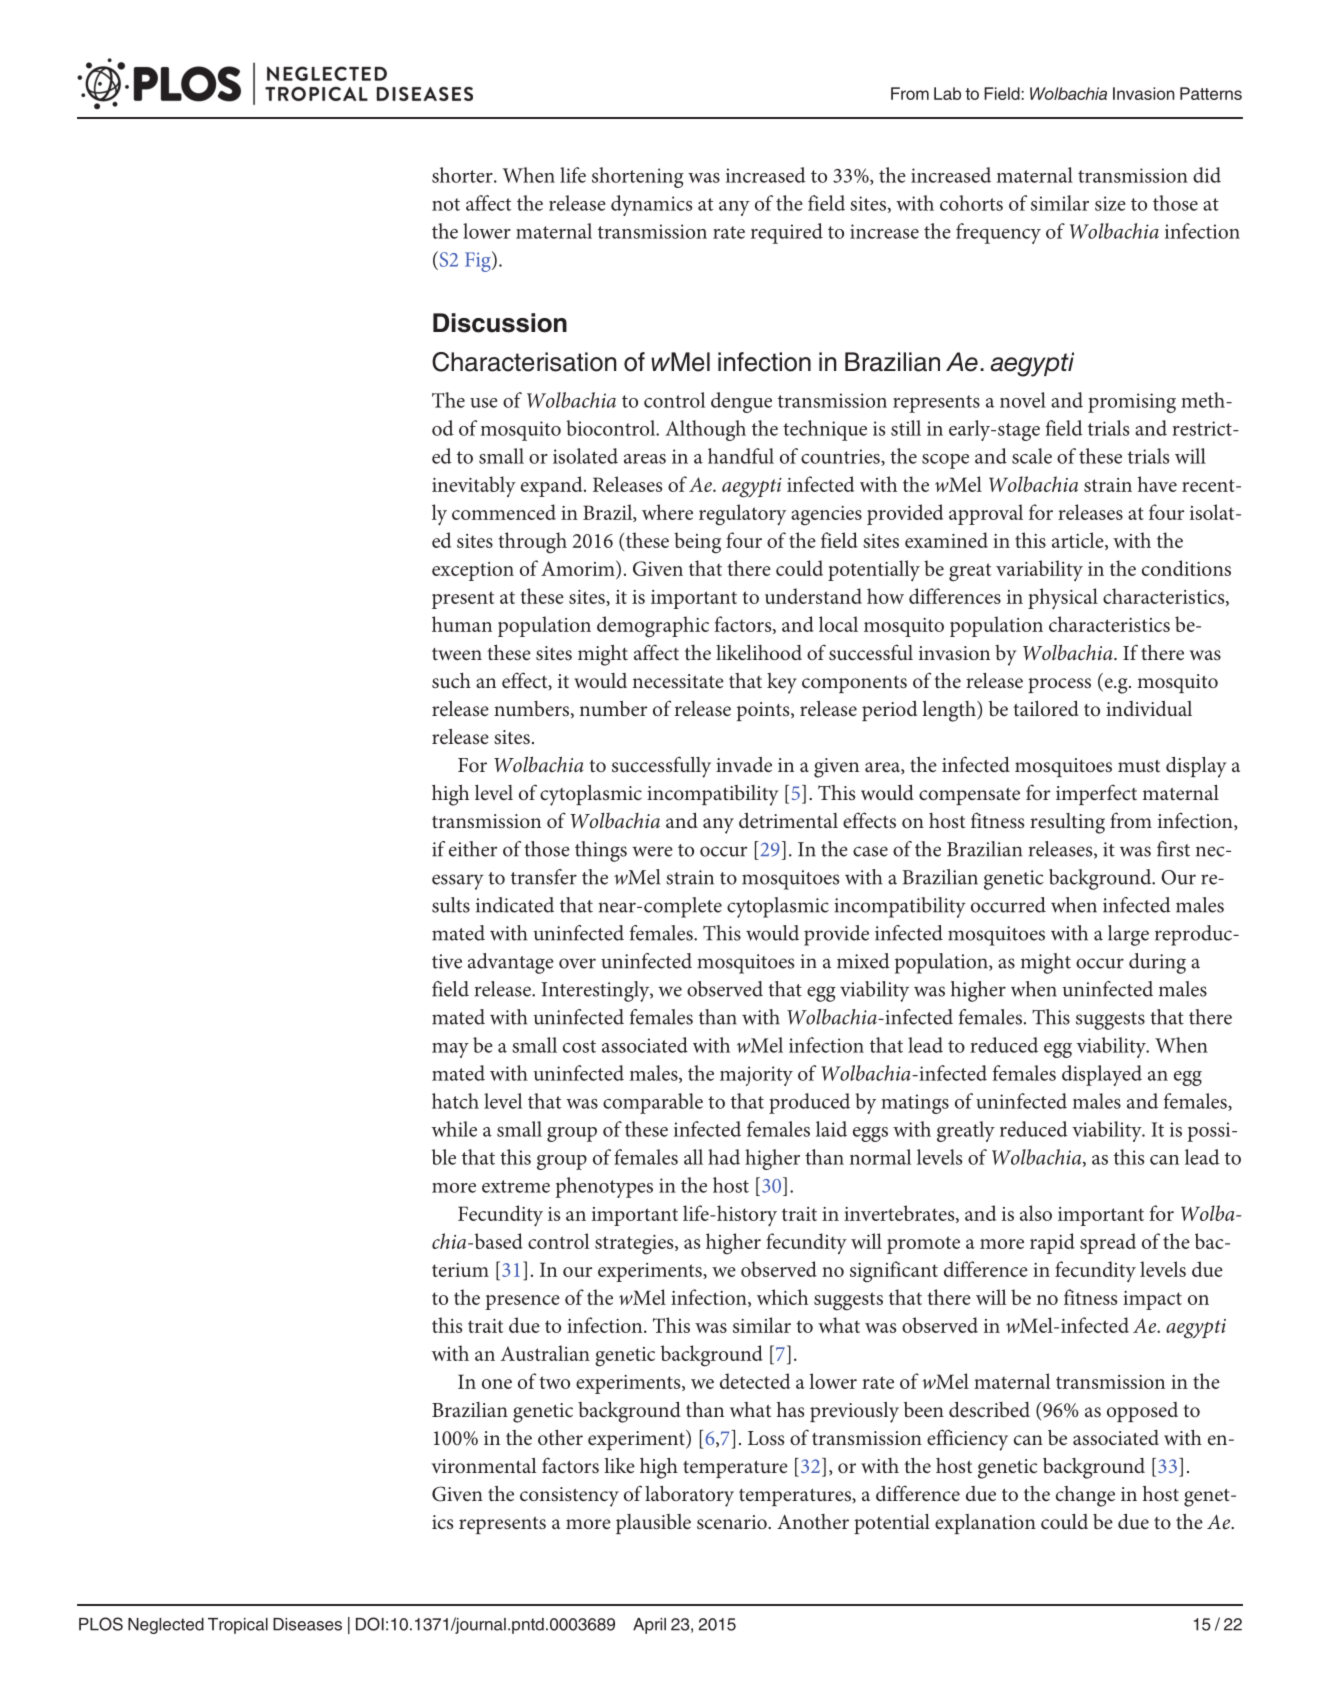 The image size is (1320, 1708). Describe the element at coordinates (638, 177) in the page. I see `shortening` at that location.
